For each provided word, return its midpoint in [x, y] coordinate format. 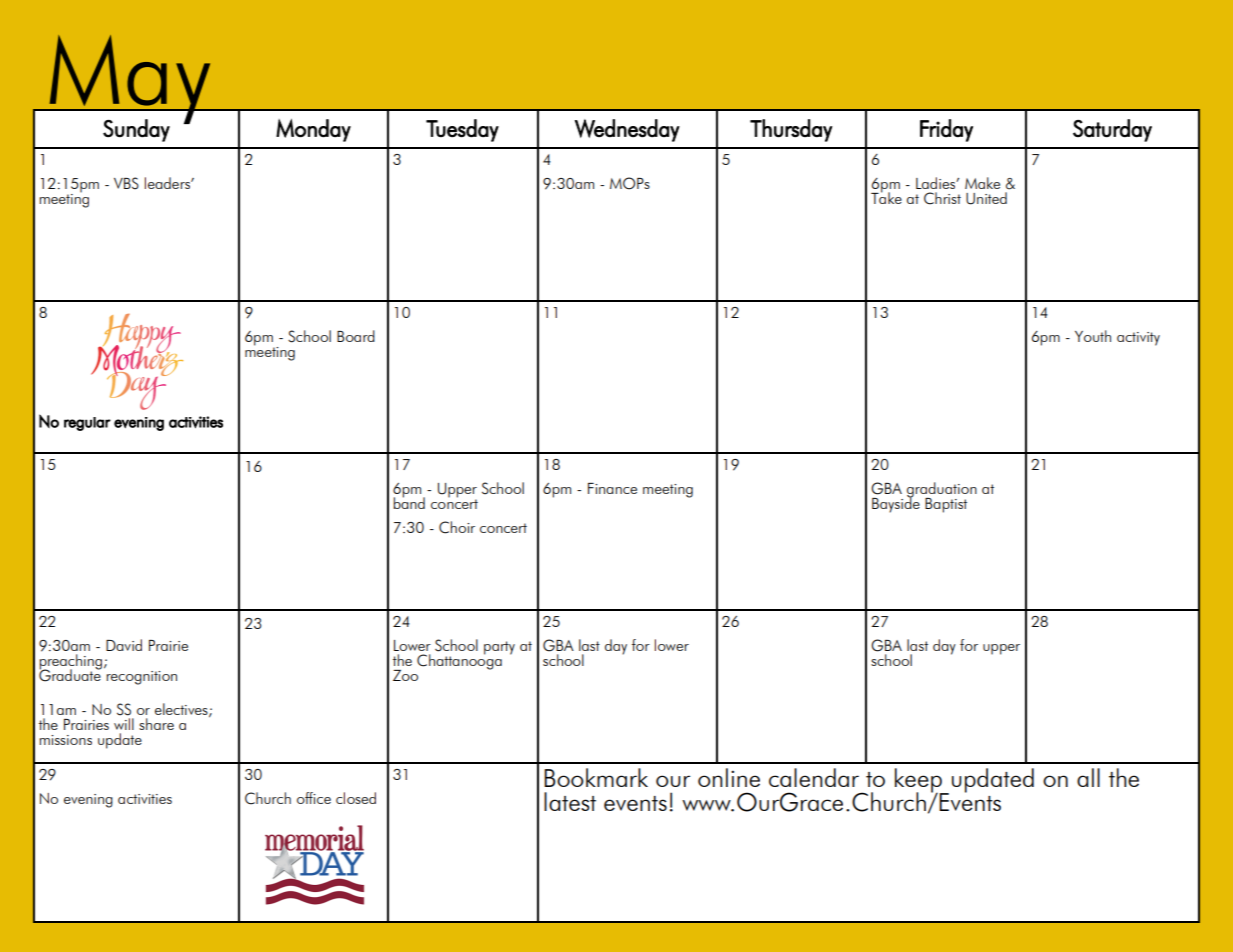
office [314, 798]
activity [1138, 339]
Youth [1093, 336]
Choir [457, 527]
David [124, 645]
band [409, 502]
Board [356, 336]
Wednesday [627, 130]
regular [87, 424]
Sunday [136, 130]
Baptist [946, 505]
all [1088, 777]
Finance [612, 488]
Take [886, 197]
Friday [946, 130]
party [499, 648]
